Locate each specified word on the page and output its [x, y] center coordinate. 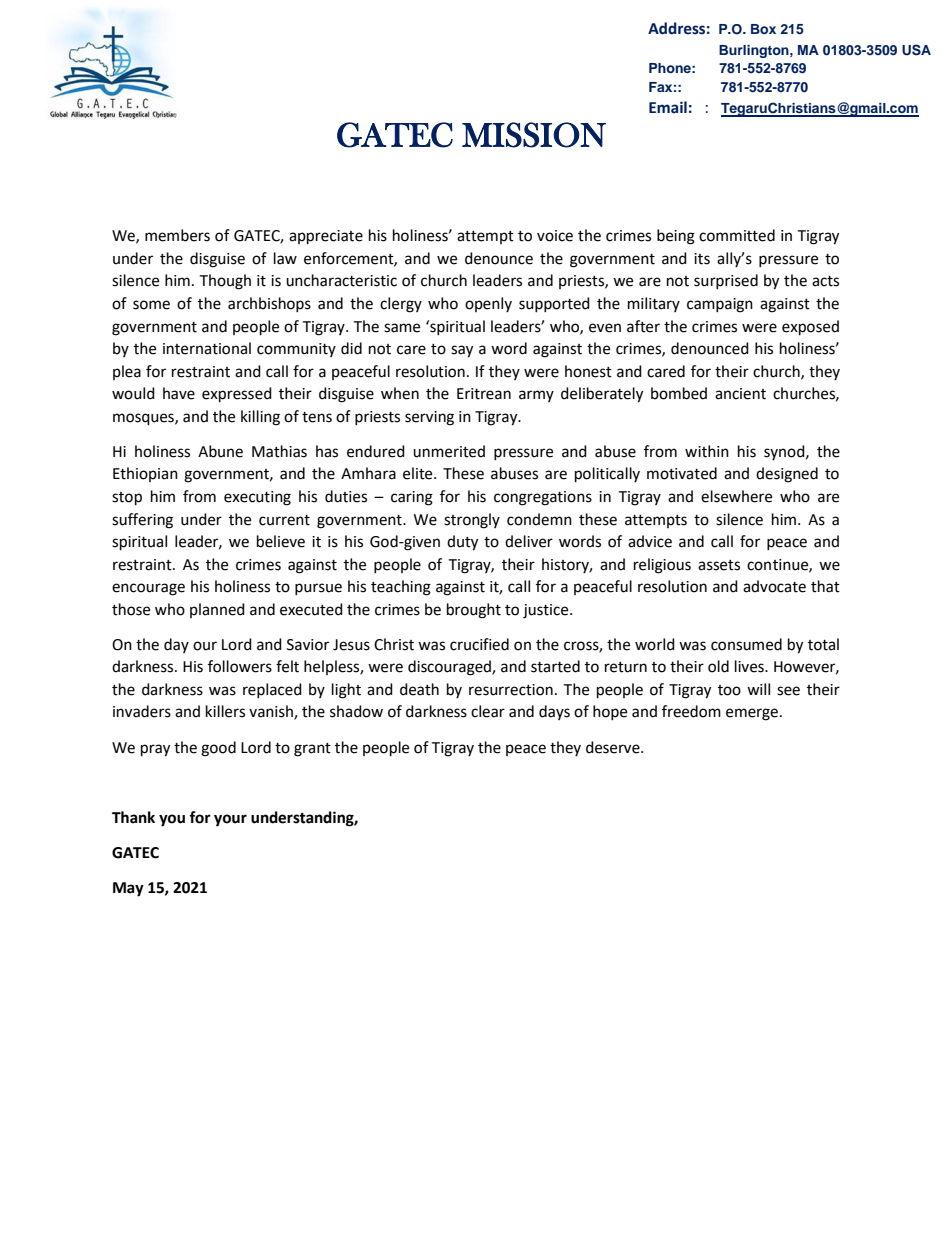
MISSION [534, 135]
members [177, 235]
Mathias [279, 451]
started [555, 666]
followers [240, 666]
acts [825, 281]
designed [787, 475]
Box [763, 29]
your [230, 820]
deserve [614, 747]
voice [555, 236]
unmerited [449, 451]
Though [225, 282]
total [823, 644]
